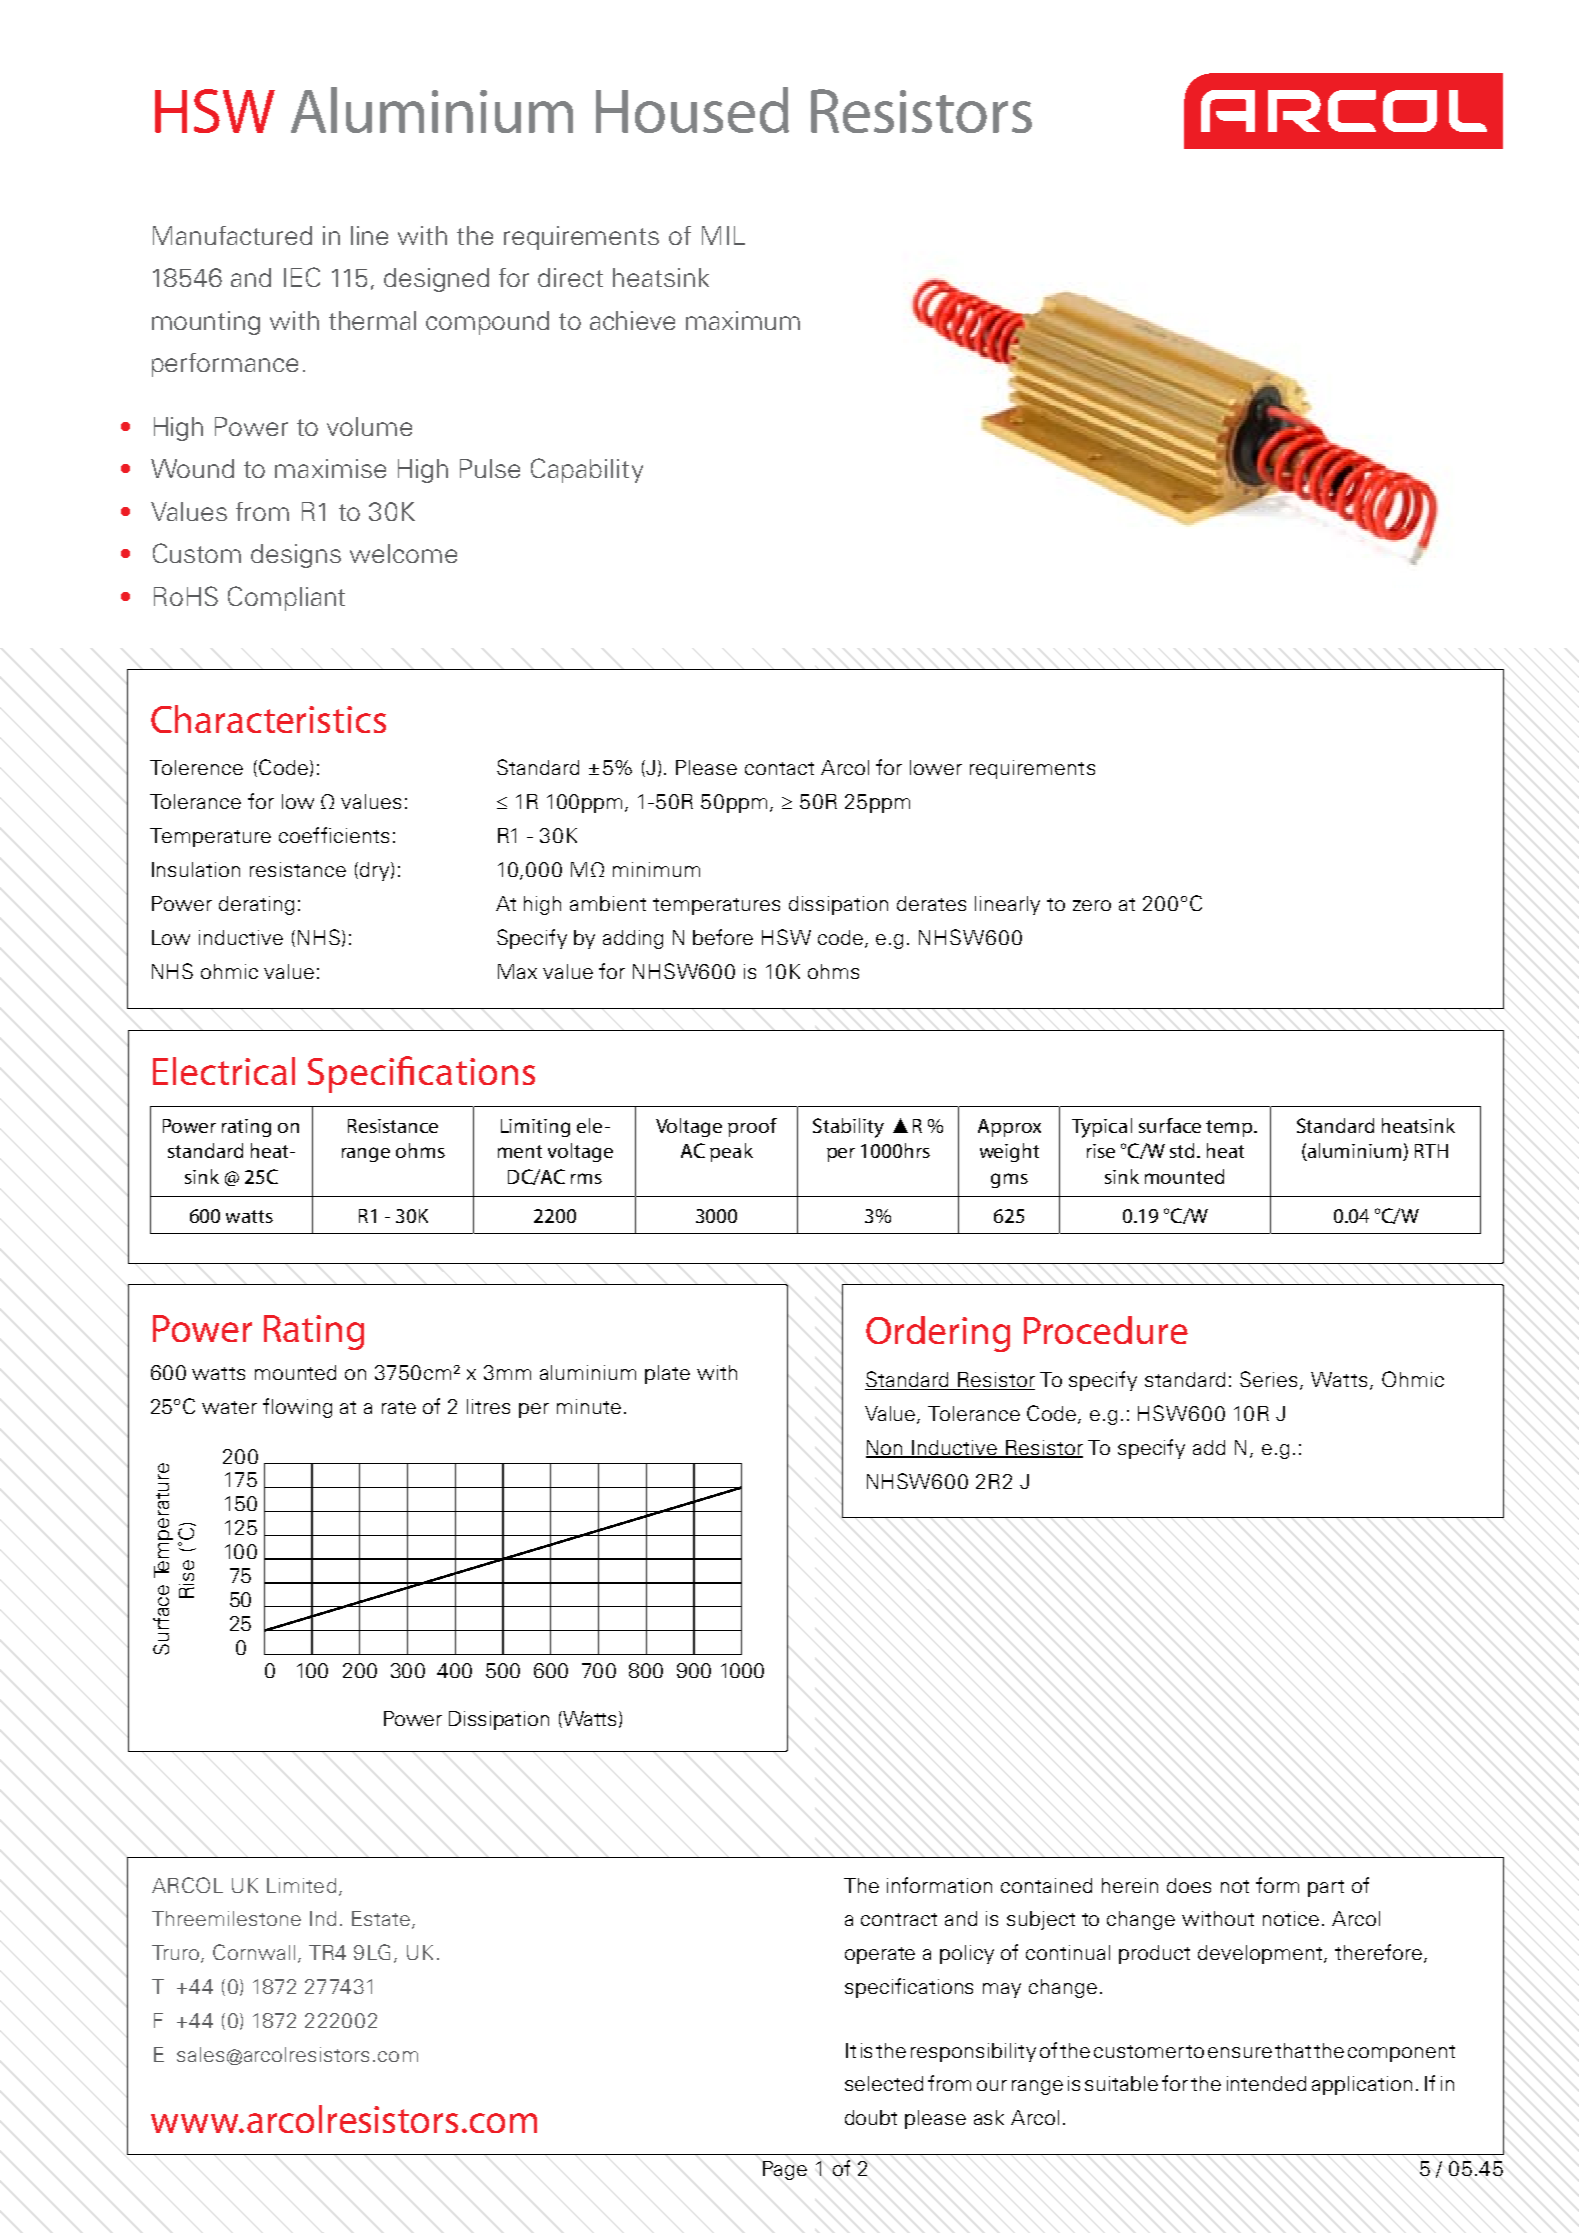  Describe the element at coordinates (1266, 2083) in the screenshot. I see `intended` at that location.
